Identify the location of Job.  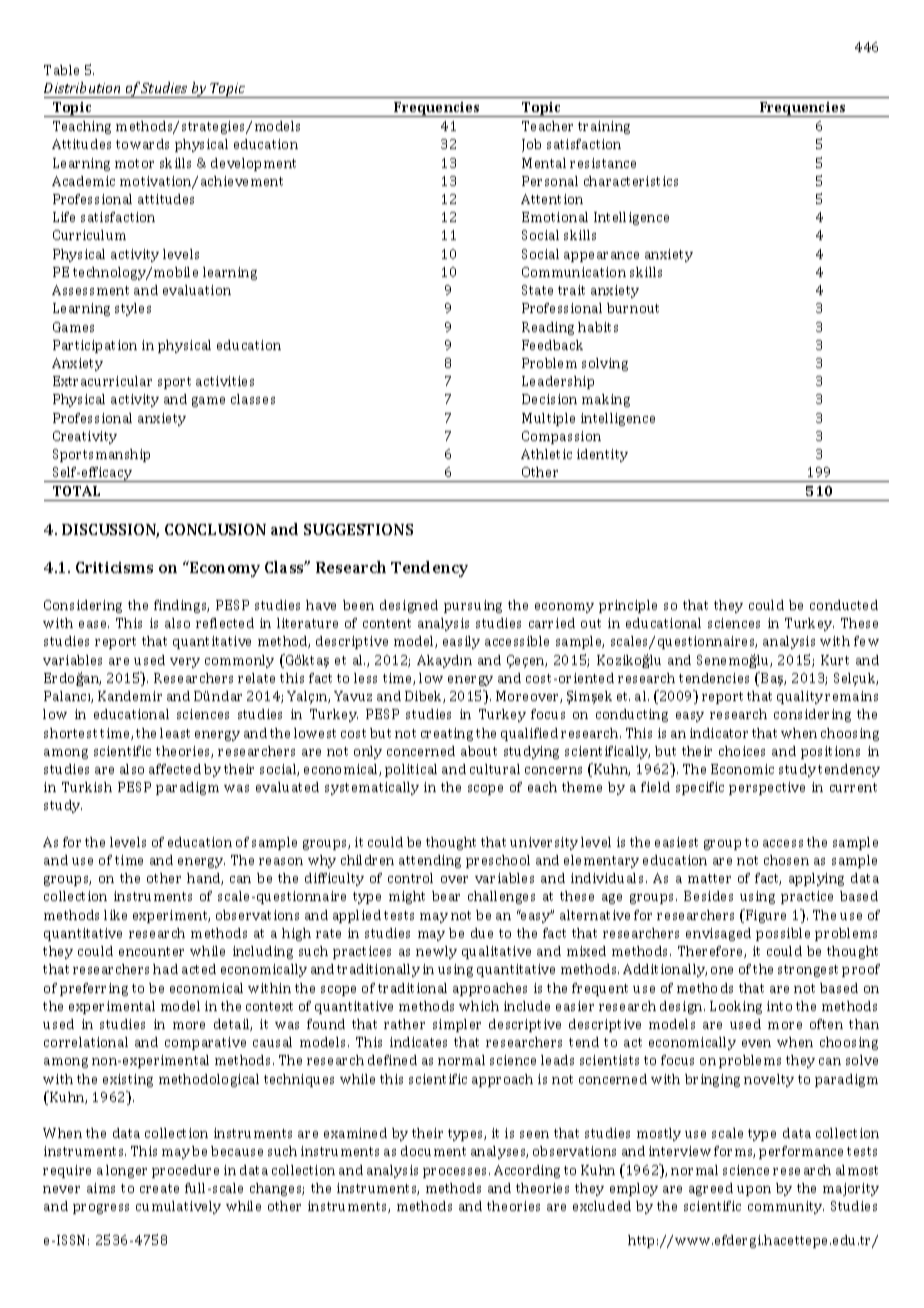
(531, 145).
